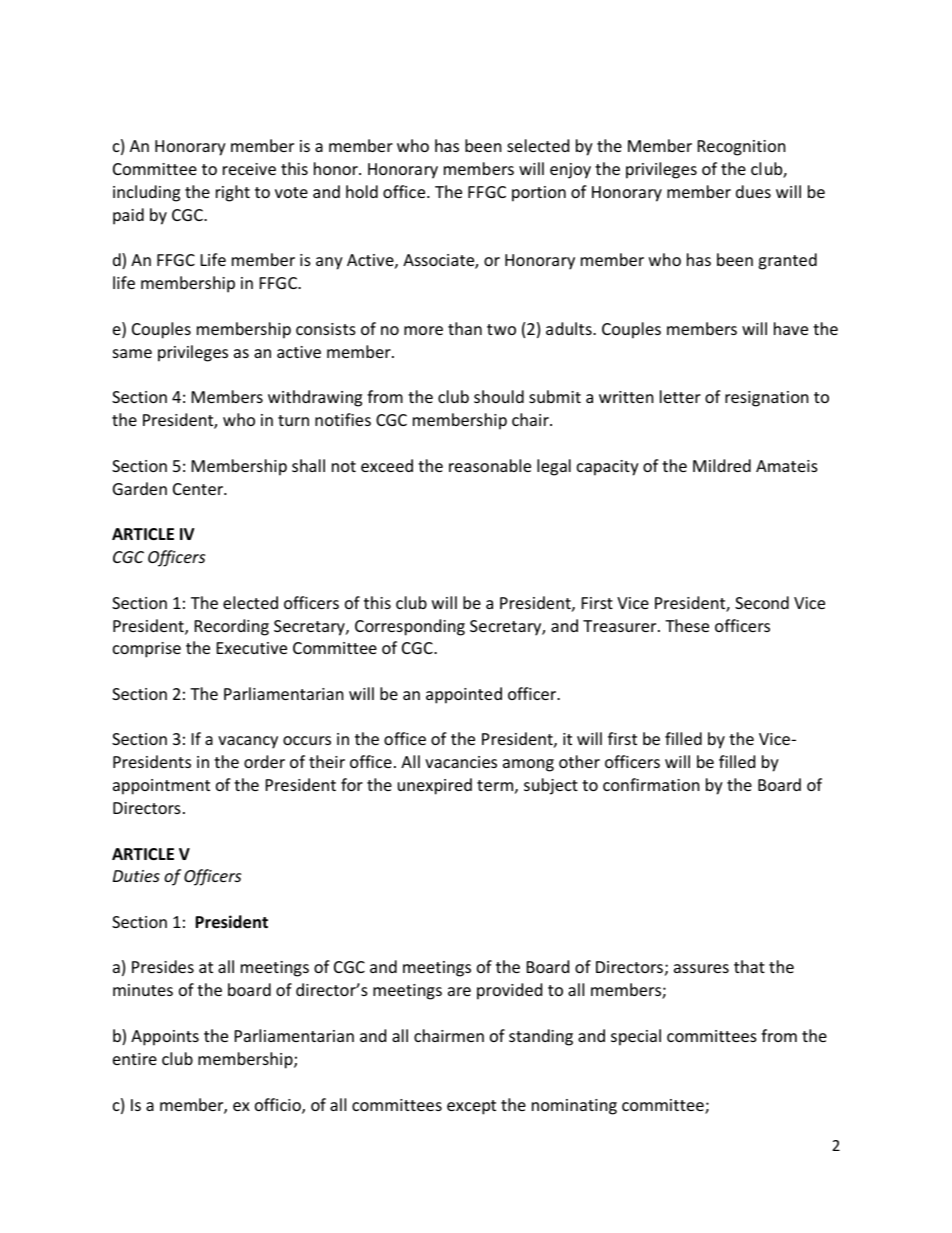  Describe the element at coordinates (232, 627) in the image. I see `Recording` at that location.
